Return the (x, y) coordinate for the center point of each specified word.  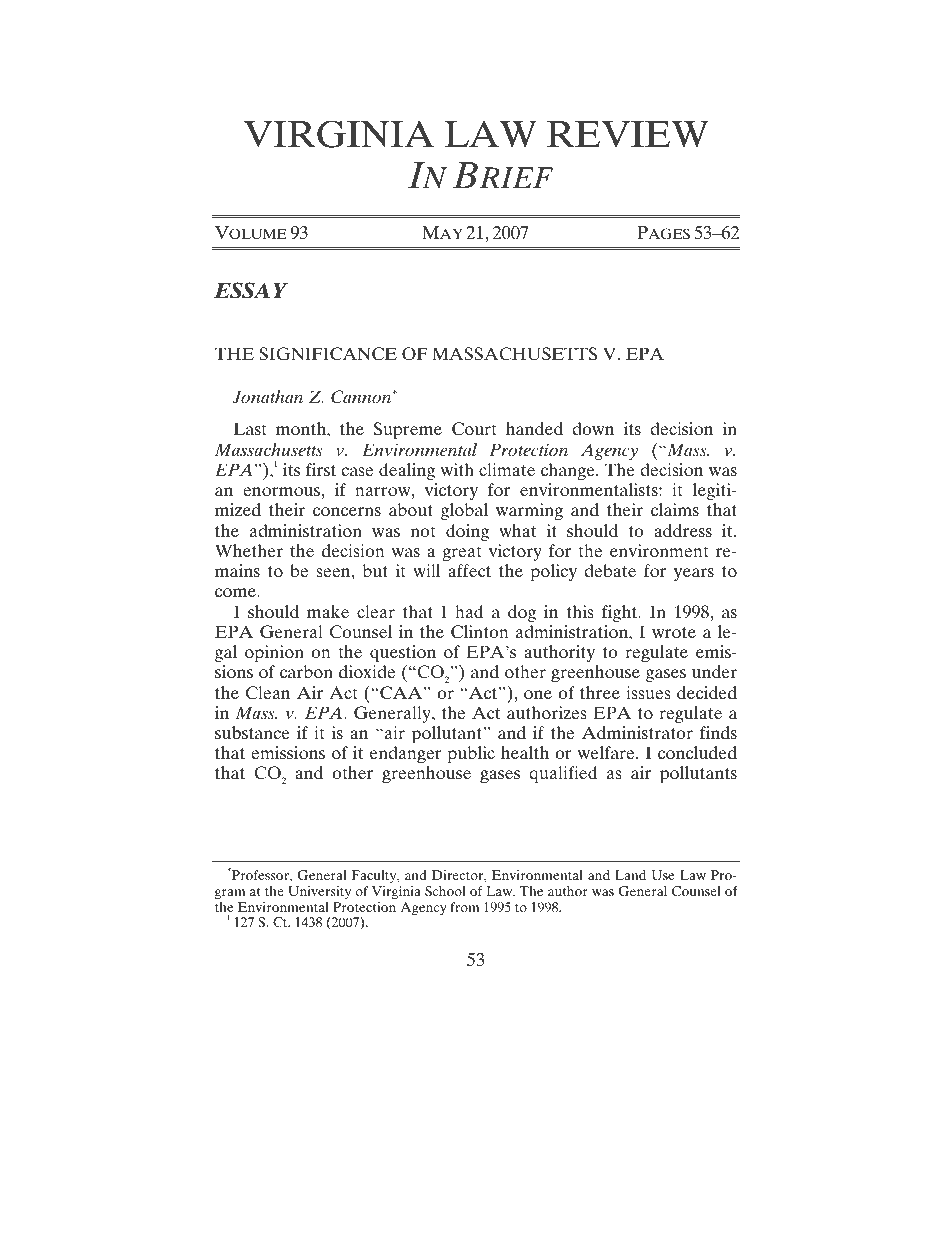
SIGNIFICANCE (328, 354)
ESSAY (251, 290)
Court (474, 429)
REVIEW (627, 134)
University (319, 892)
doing (467, 532)
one (538, 694)
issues (648, 692)
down (593, 428)
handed (534, 428)
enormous (282, 491)
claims (675, 509)
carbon (306, 671)
